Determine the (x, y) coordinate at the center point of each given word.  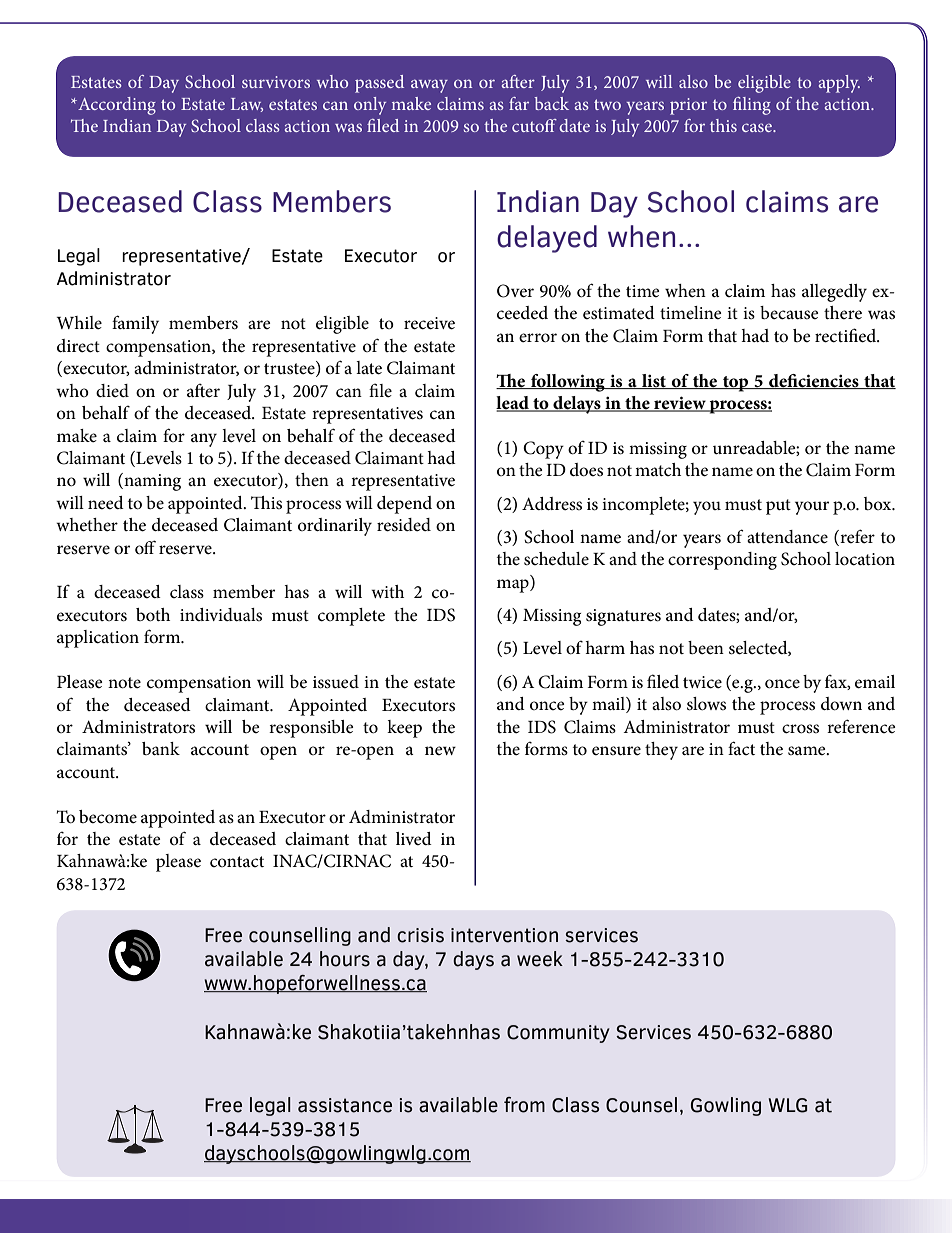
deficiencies (814, 381)
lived (414, 838)
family (135, 324)
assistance (345, 1105)
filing (752, 106)
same (808, 751)
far (519, 103)
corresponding (722, 561)
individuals (221, 615)
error (538, 338)
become (108, 817)
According (116, 106)
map (514, 586)
